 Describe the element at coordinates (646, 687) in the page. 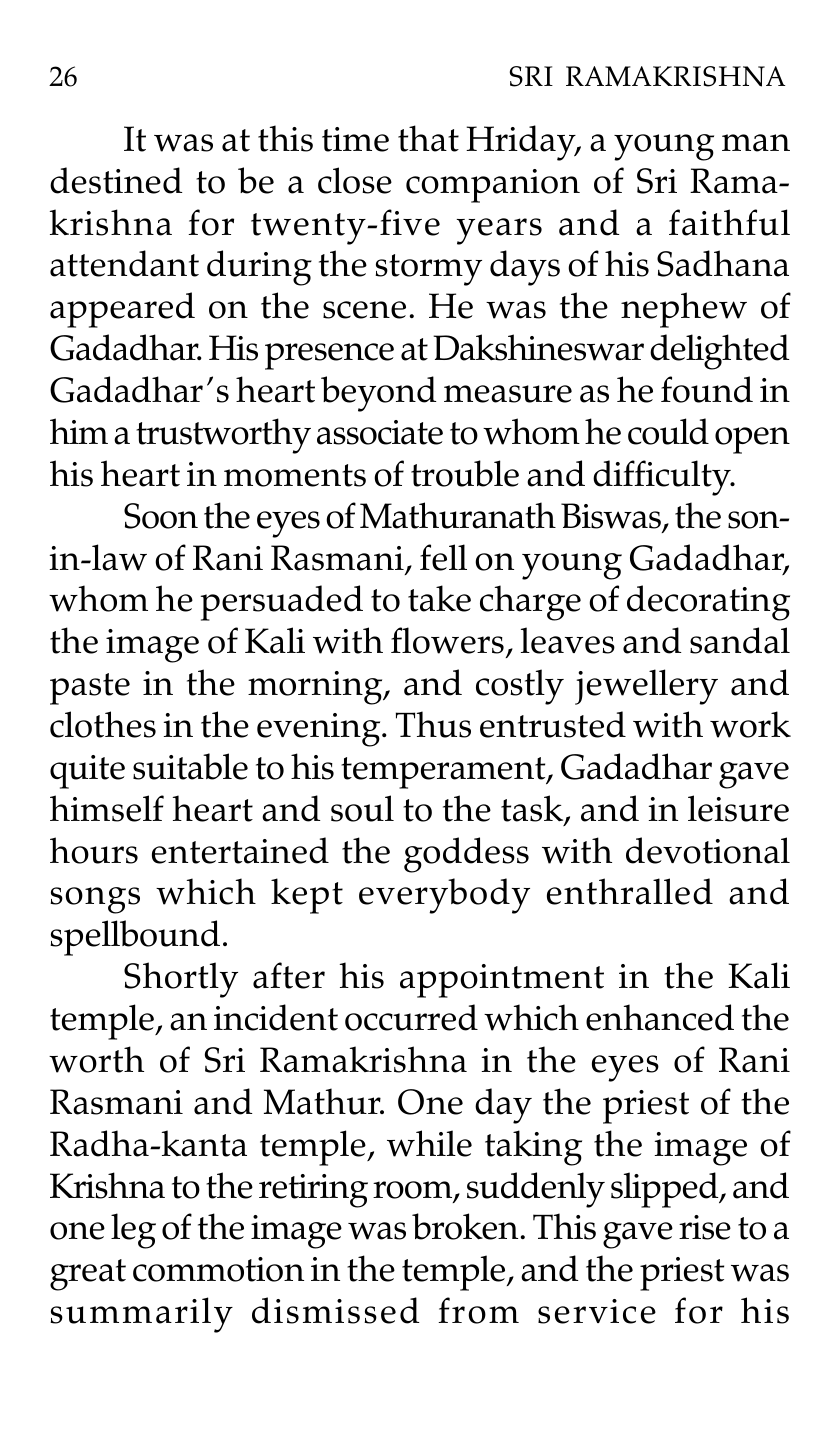

I see `jewellery` at that location.
